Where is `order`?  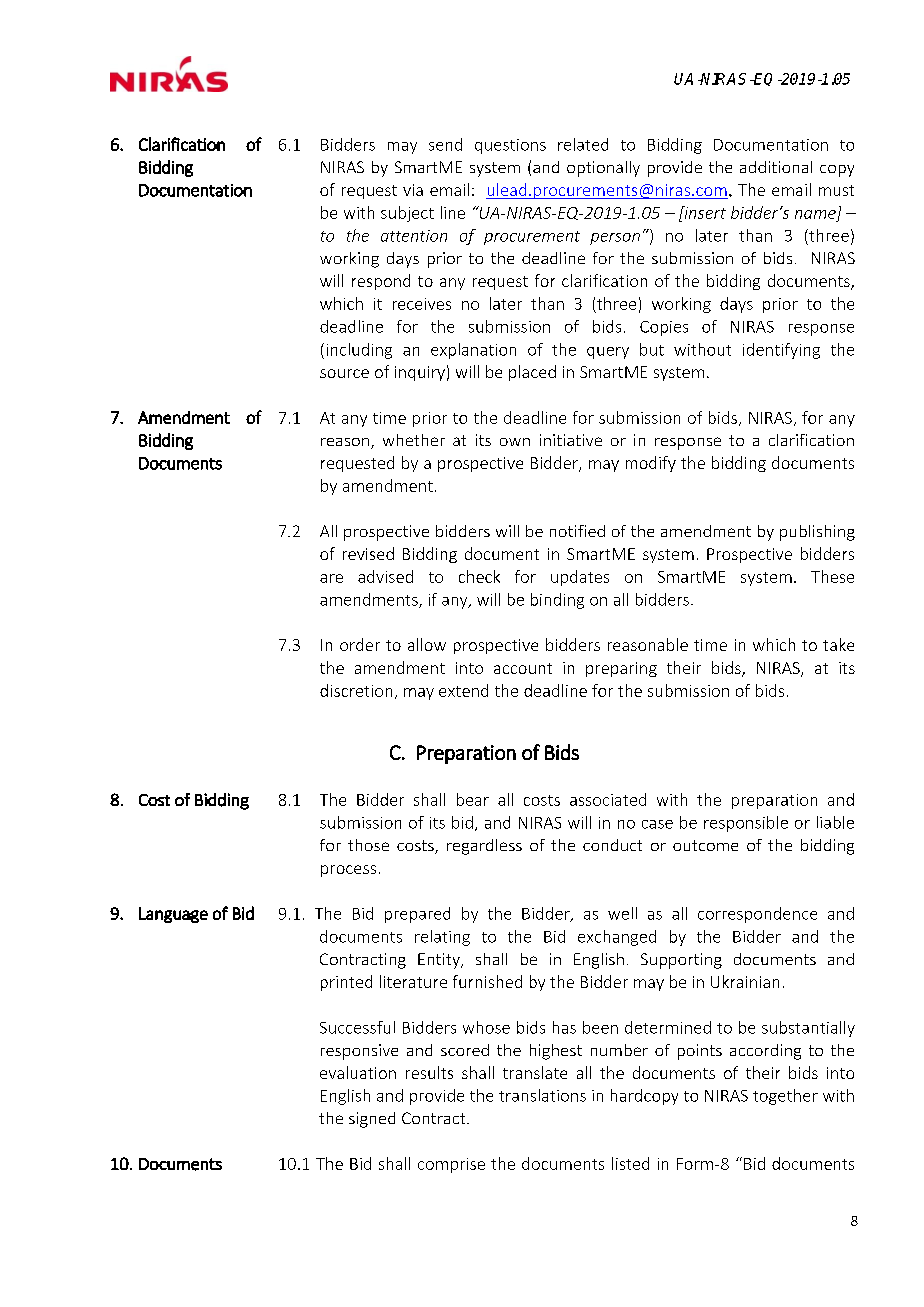
order is located at coordinates (360, 644).
